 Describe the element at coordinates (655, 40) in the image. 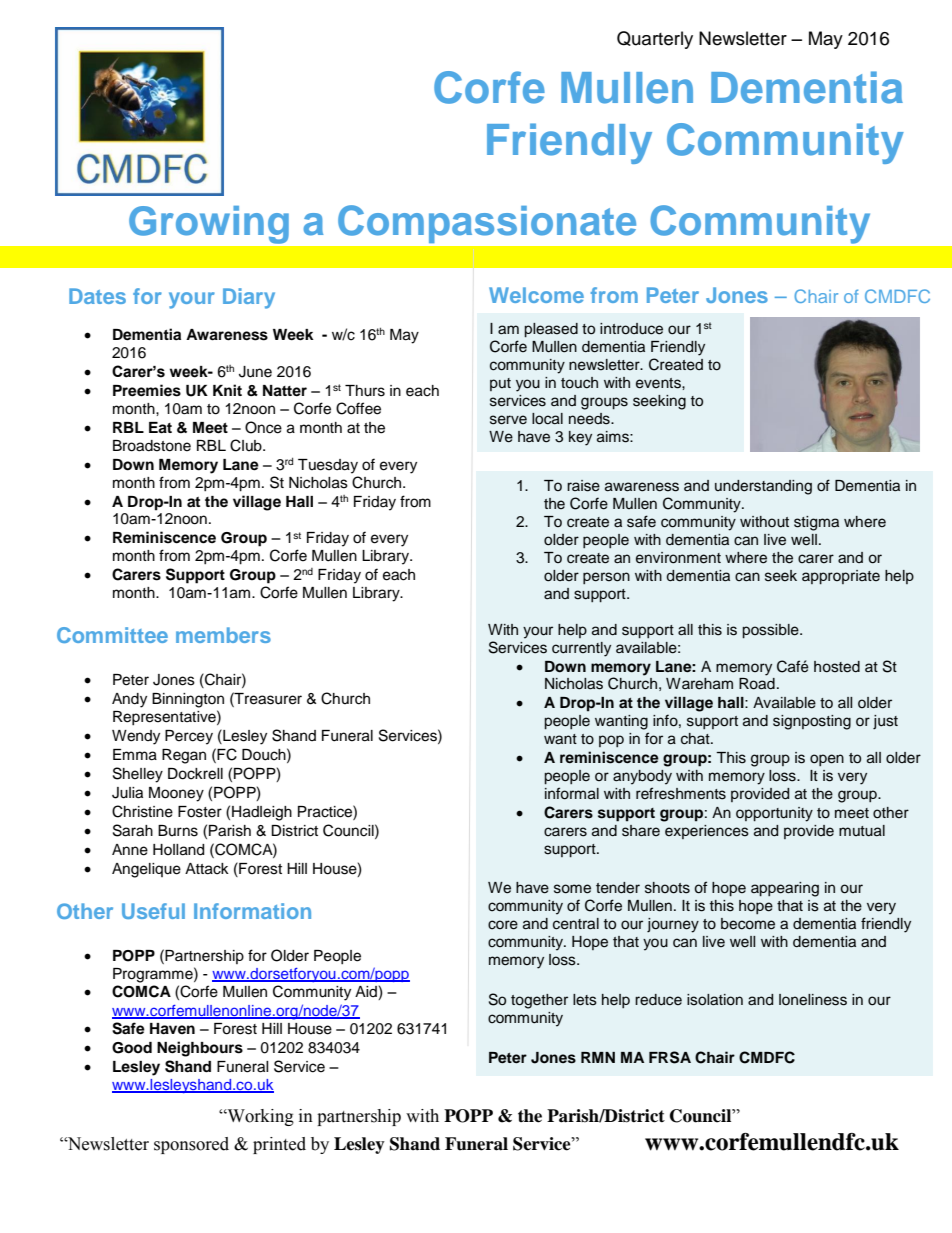

I see `Quarterly` at that location.
